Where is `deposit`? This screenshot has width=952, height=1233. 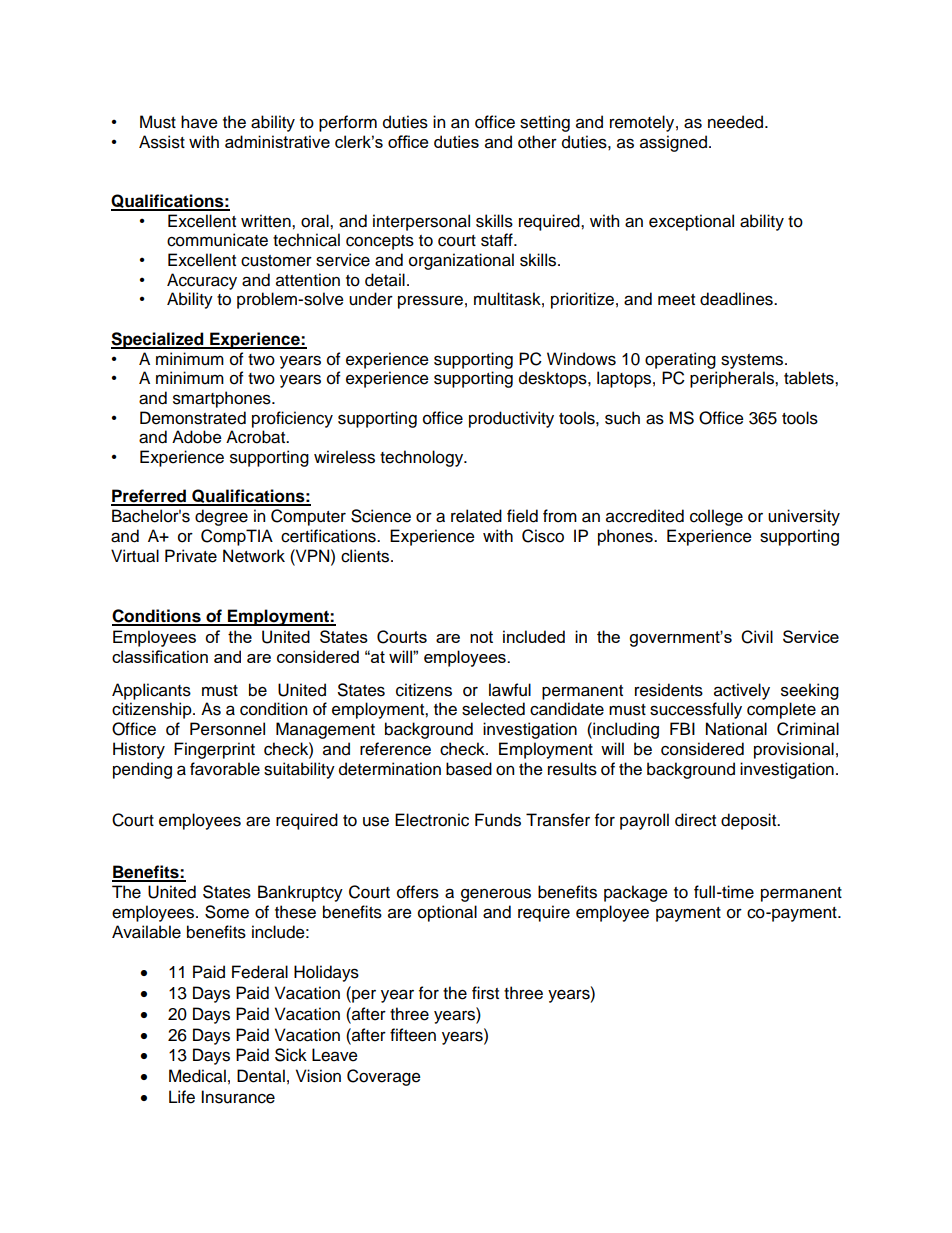
deposit is located at coordinates (750, 821).
